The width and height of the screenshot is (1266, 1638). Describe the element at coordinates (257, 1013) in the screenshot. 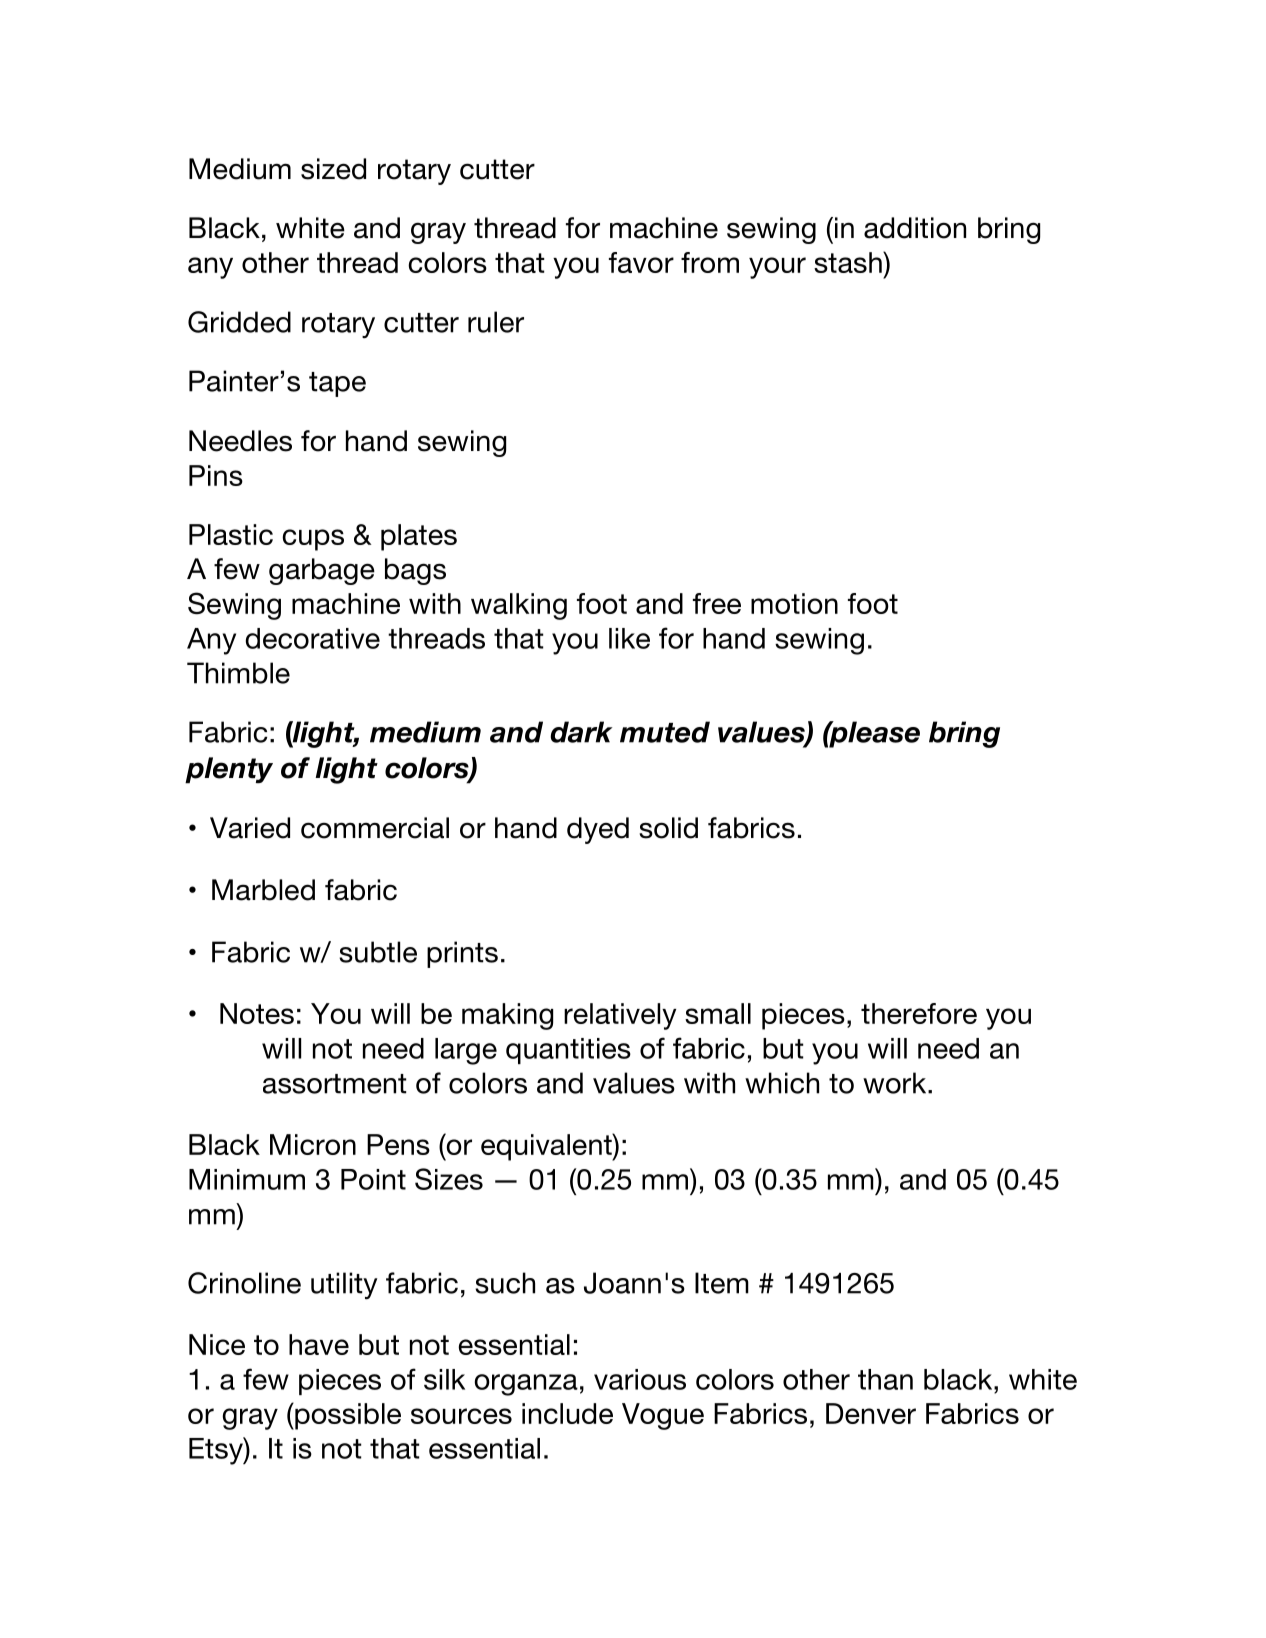

I see `Notes` at that location.
